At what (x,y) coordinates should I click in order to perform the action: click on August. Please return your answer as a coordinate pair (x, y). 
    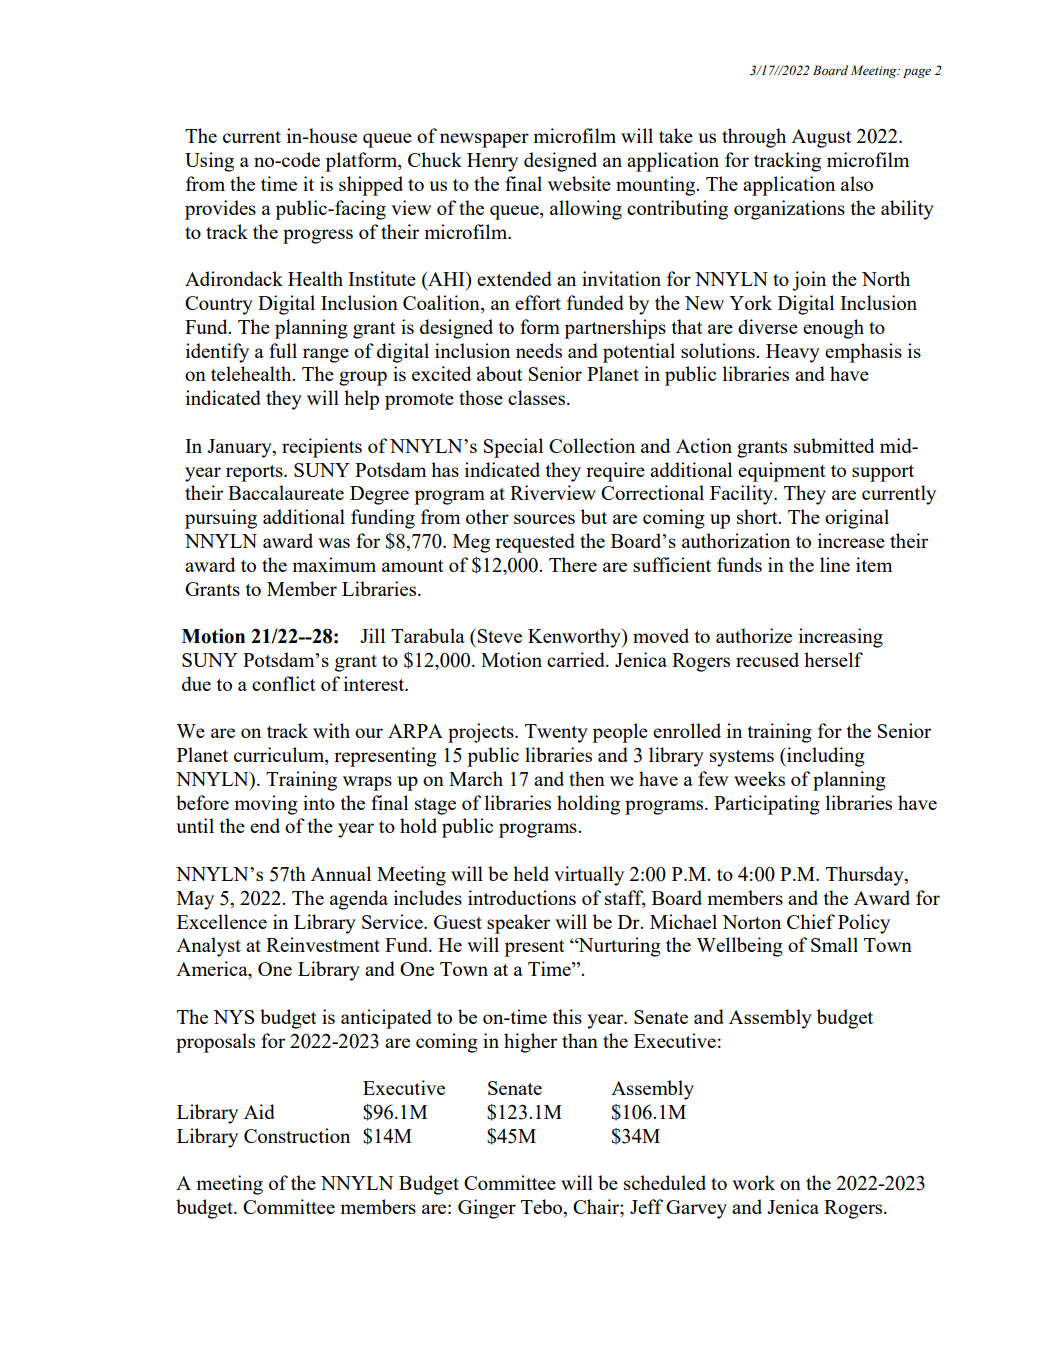
    Looking at the image, I should click on (821, 138).
